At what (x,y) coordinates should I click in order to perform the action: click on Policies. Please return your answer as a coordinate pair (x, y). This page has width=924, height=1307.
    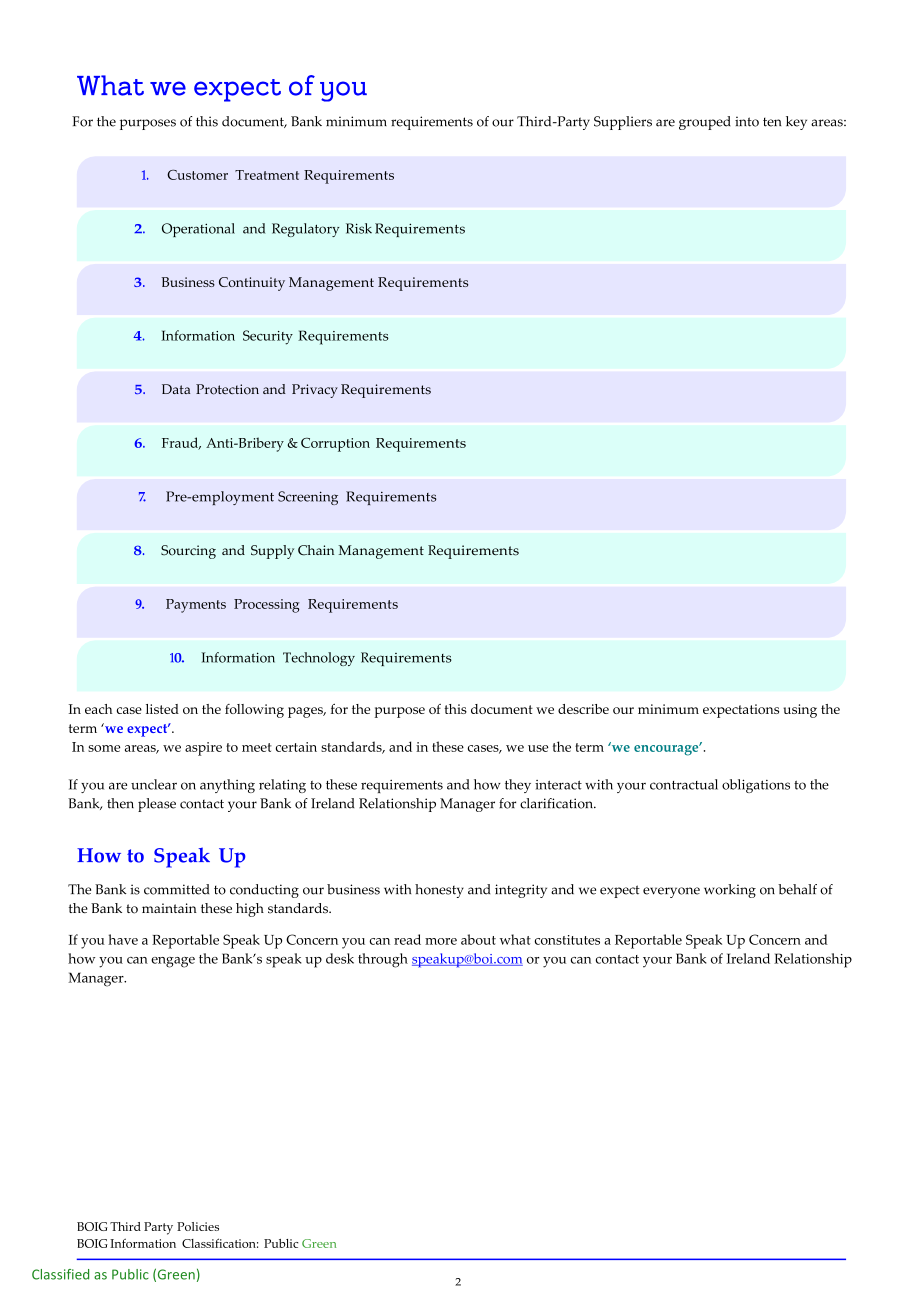
    Looking at the image, I should click on (198, 1226).
